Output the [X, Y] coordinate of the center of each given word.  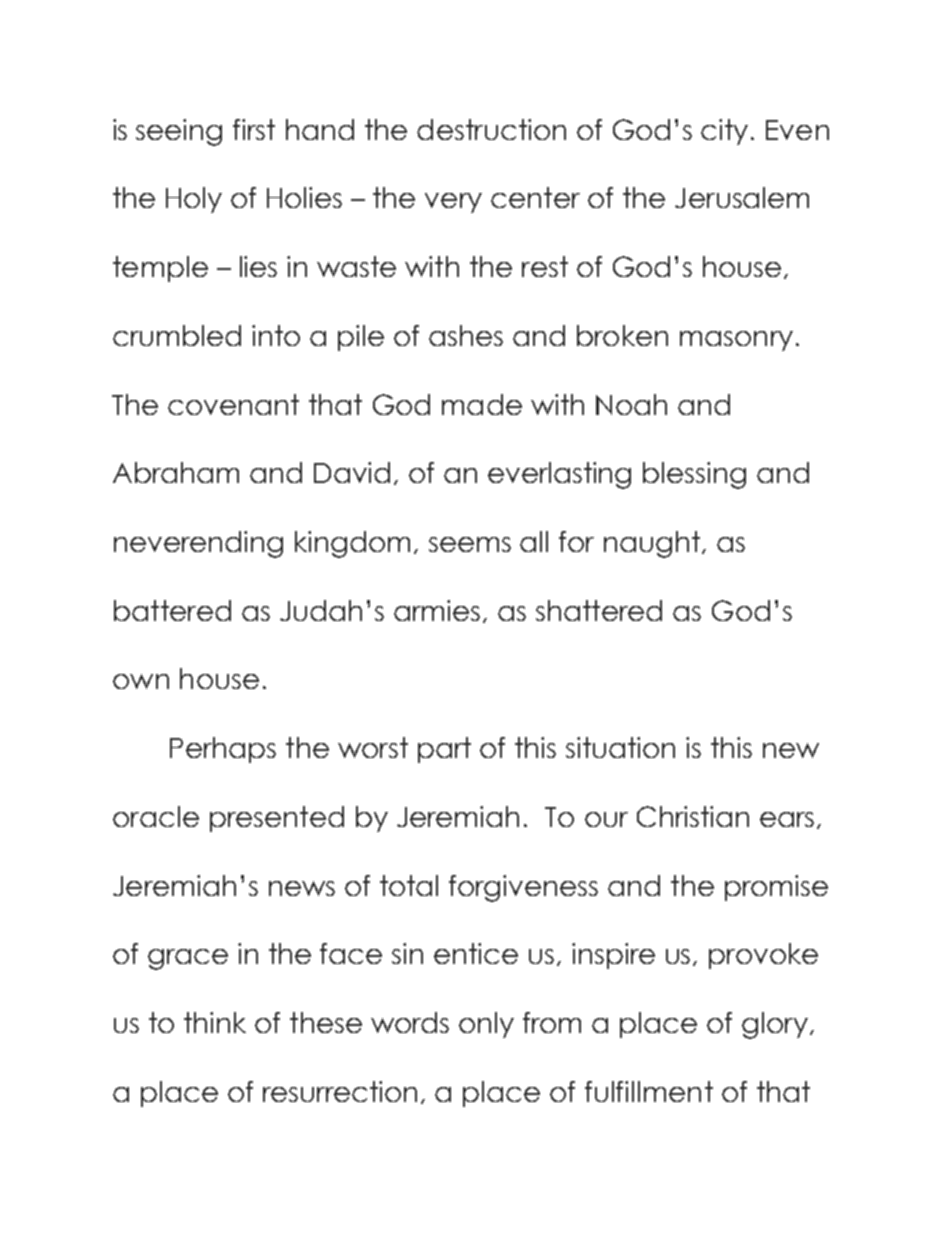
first [254, 129]
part [444, 750]
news [302, 888]
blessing [694, 475]
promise [776, 888]
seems [470, 544]
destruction [491, 129]
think [215, 1022]
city [724, 132]
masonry [736, 341]
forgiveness [523, 888]
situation [620, 747]
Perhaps [223, 750]
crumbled [177, 335]
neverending [198, 544]
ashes [466, 335]
